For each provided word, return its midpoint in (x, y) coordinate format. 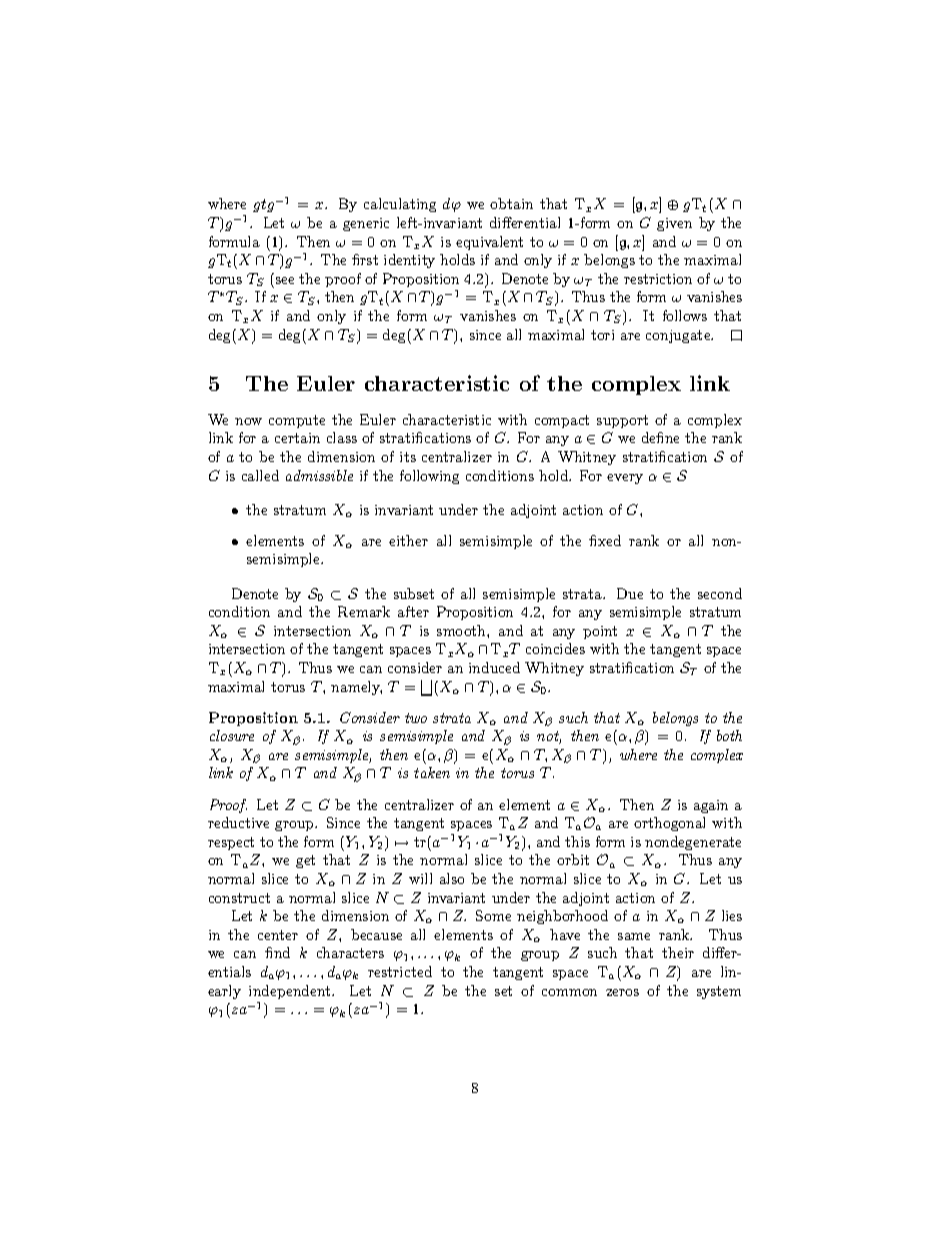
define (660, 437)
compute (297, 421)
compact (562, 421)
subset (414, 593)
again (711, 806)
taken (432, 772)
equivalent (489, 243)
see (285, 280)
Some (493, 915)
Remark (364, 611)
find (277, 952)
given (674, 224)
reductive (238, 822)
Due (630, 593)
